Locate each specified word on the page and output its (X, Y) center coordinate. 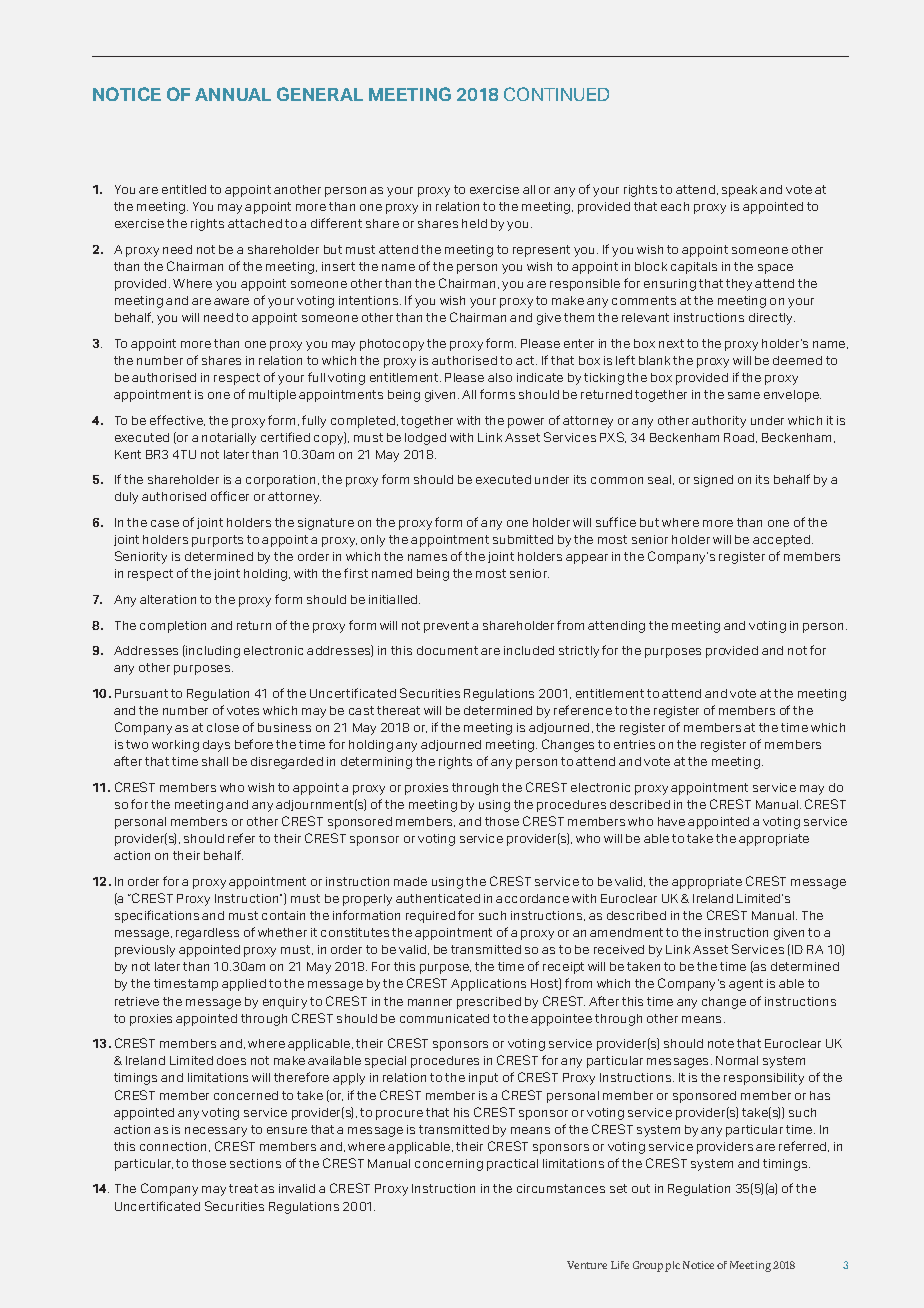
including (212, 651)
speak (739, 191)
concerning (449, 1165)
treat (243, 1188)
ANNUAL (233, 94)
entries (634, 744)
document (447, 650)
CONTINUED (556, 94)
